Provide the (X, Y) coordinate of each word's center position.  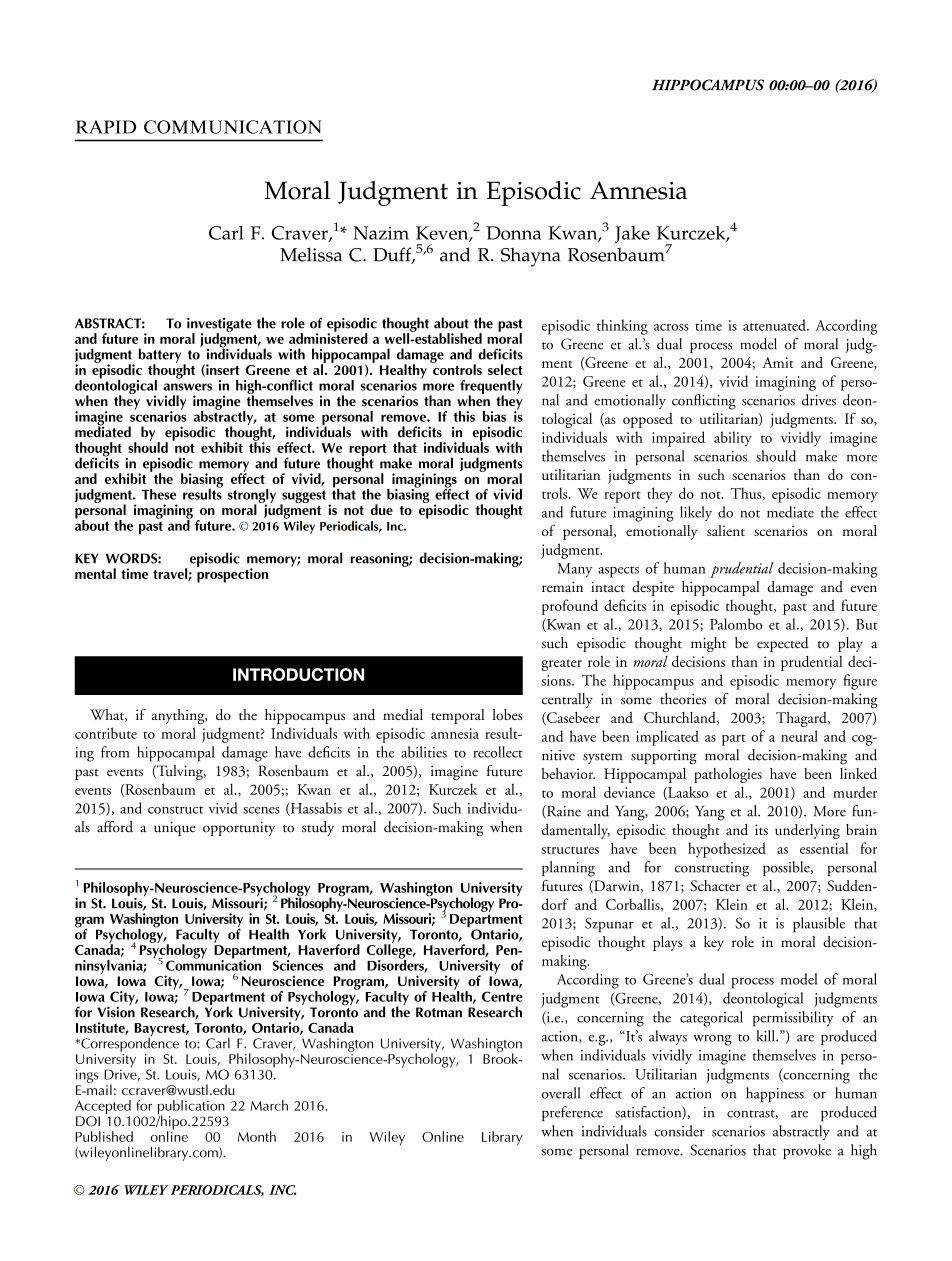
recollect (498, 752)
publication (192, 1108)
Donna (514, 233)
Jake (632, 234)
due (382, 509)
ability (733, 439)
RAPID (106, 127)
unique (175, 828)
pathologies (728, 775)
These (159, 494)
